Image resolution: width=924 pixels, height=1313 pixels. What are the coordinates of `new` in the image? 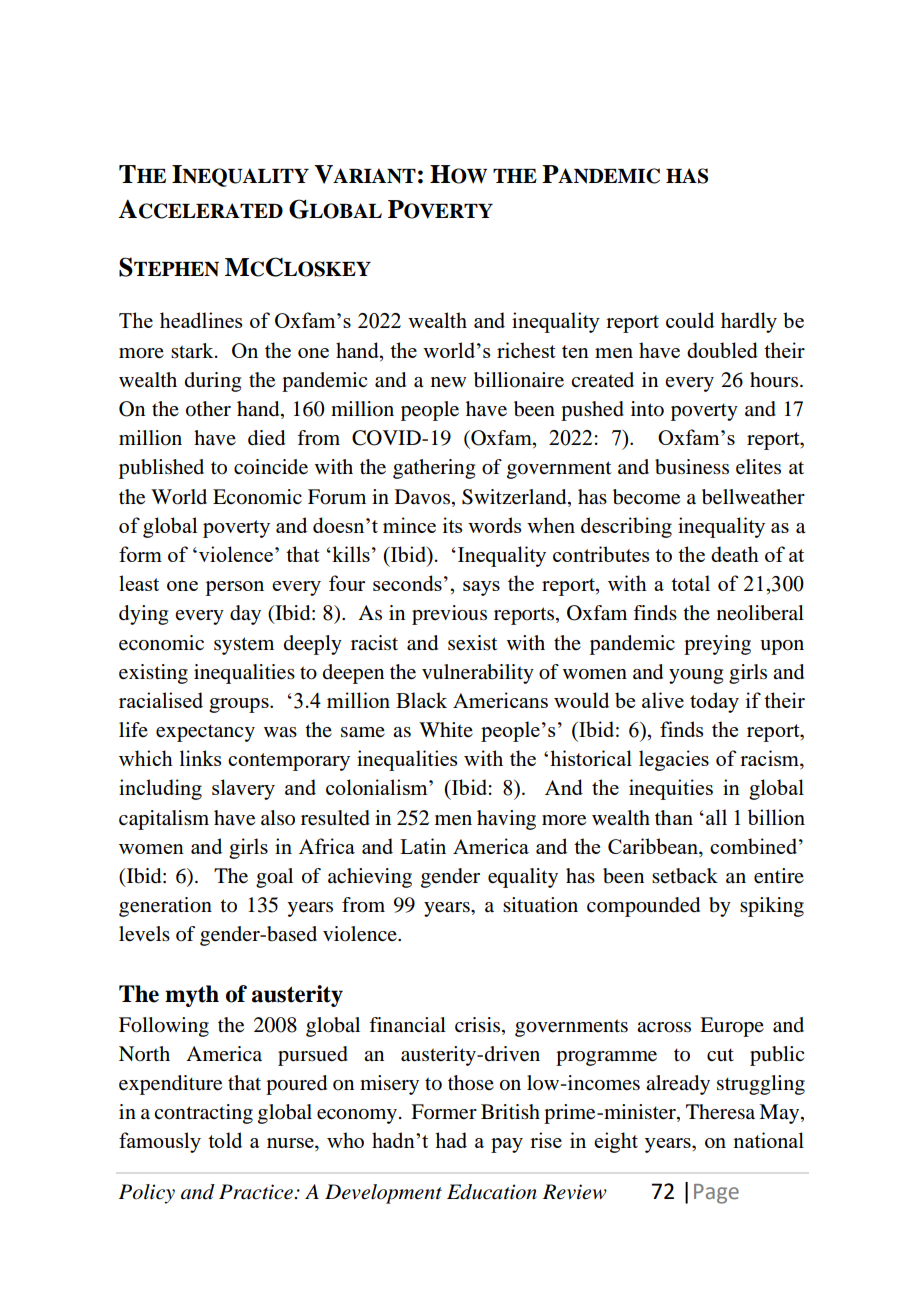 It's located at (448, 382).
